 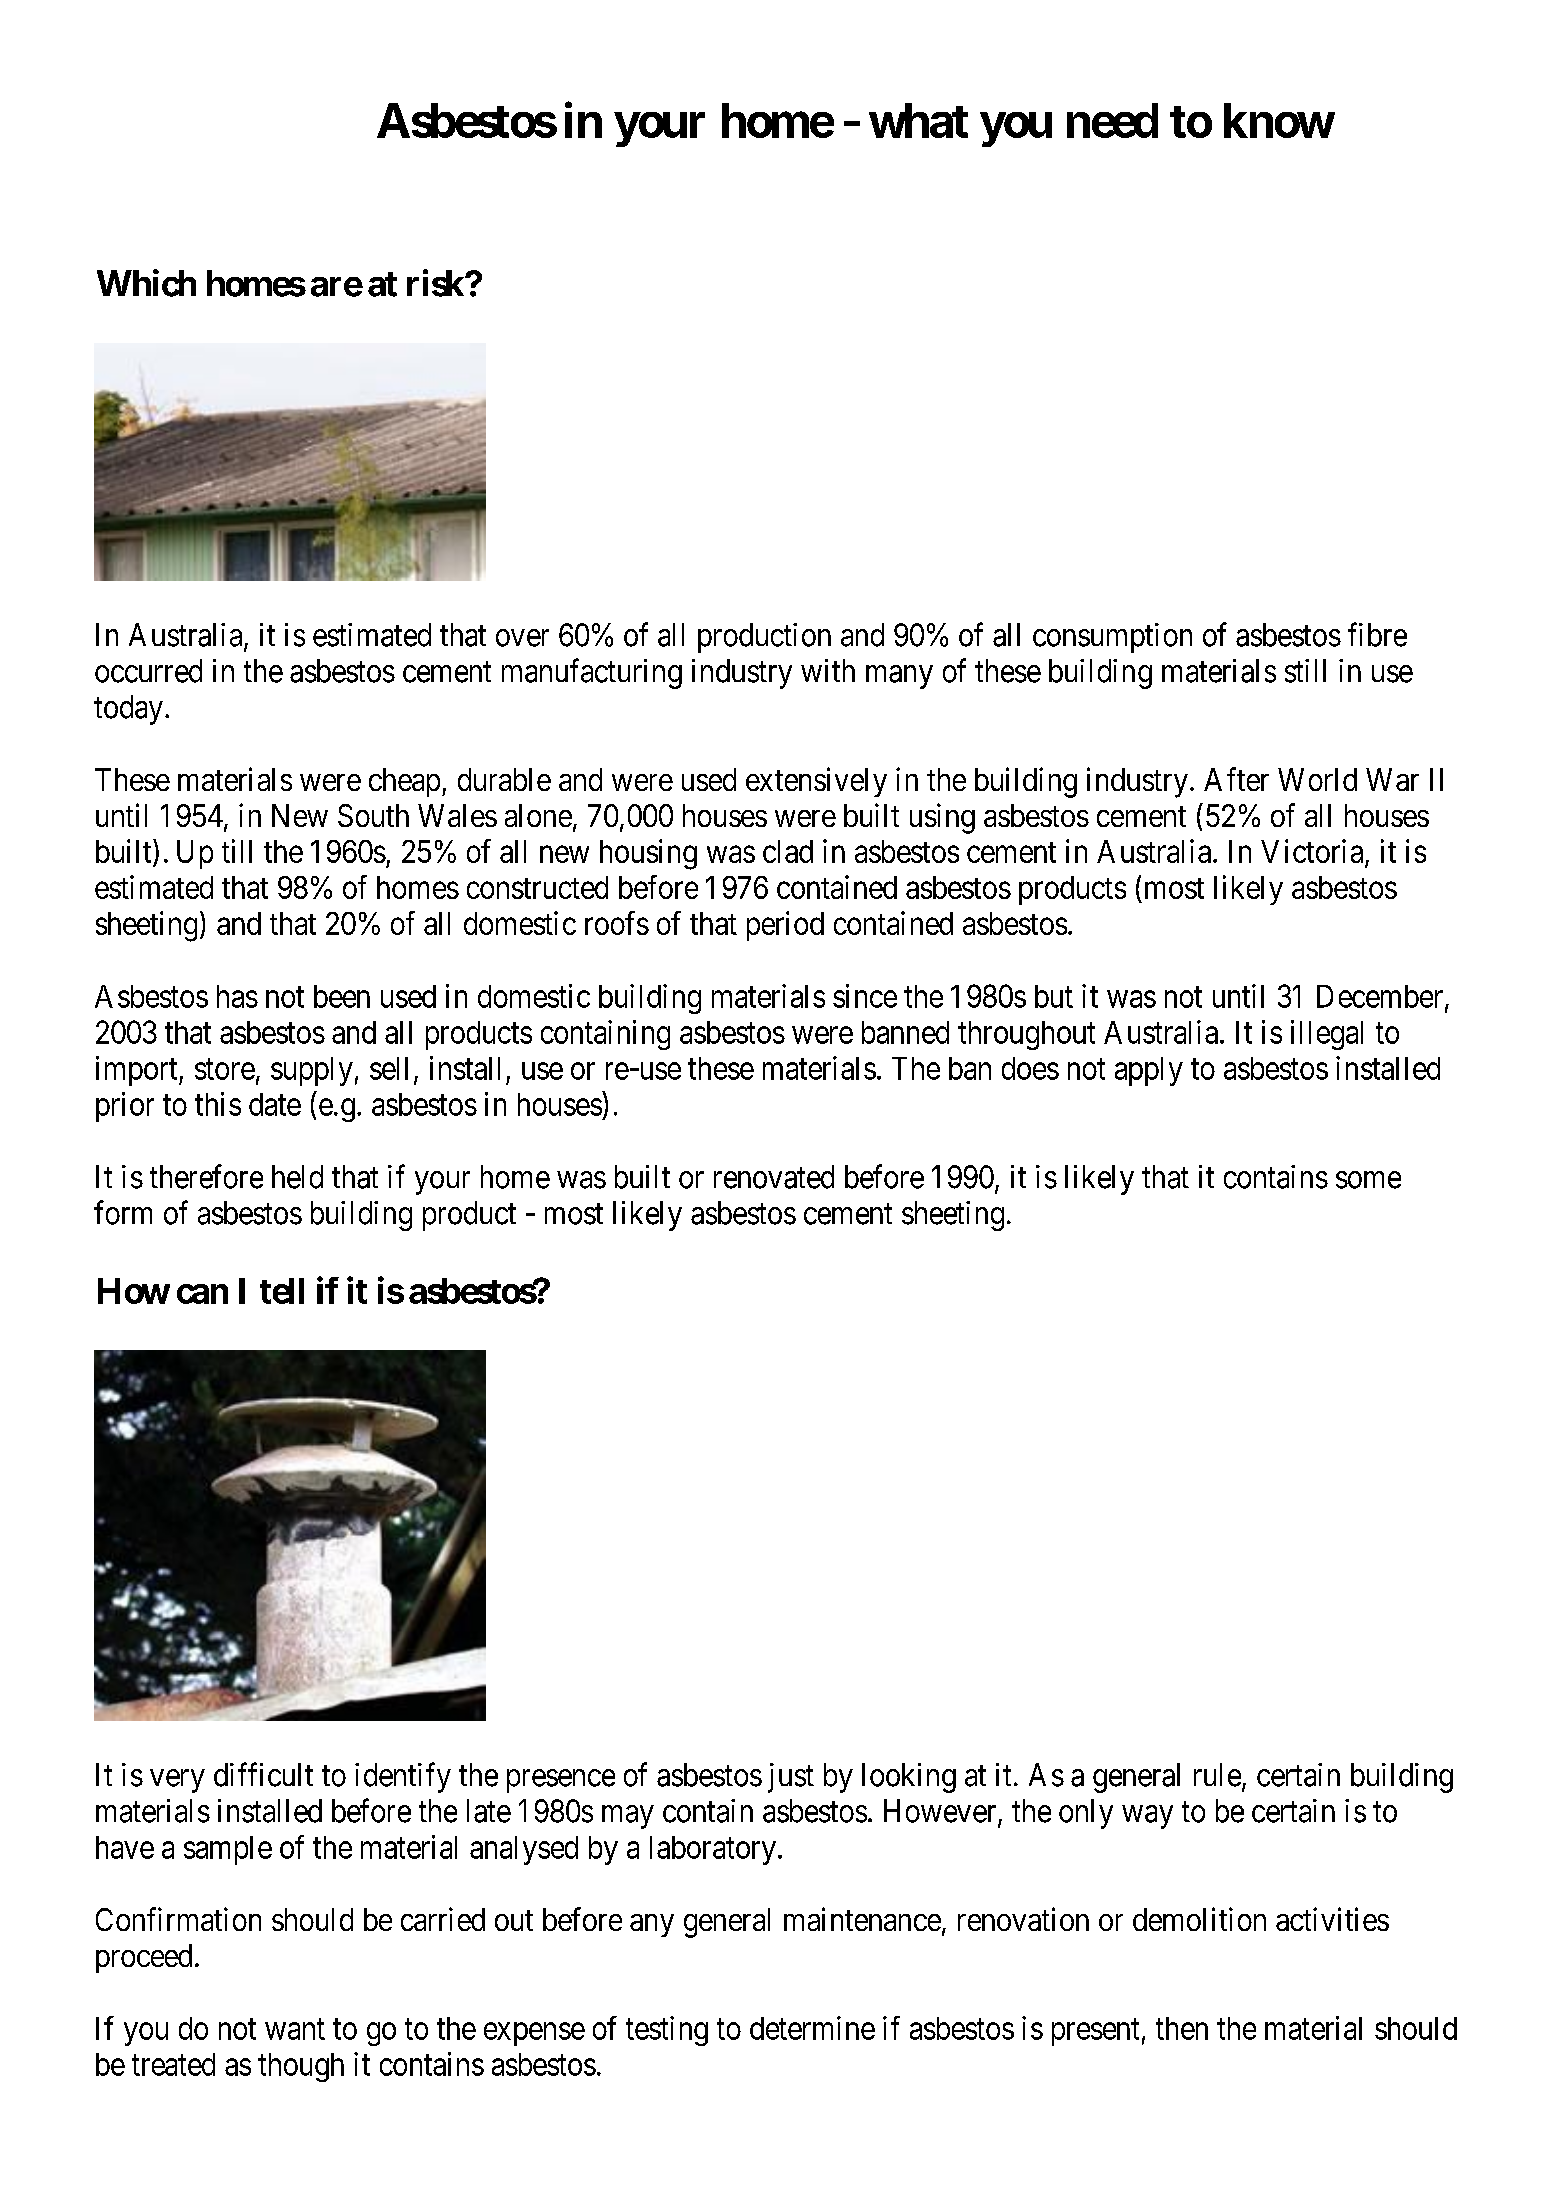 What do you see at coordinates (282, 1291) in the page?
I see `tell` at bounding box center [282, 1291].
